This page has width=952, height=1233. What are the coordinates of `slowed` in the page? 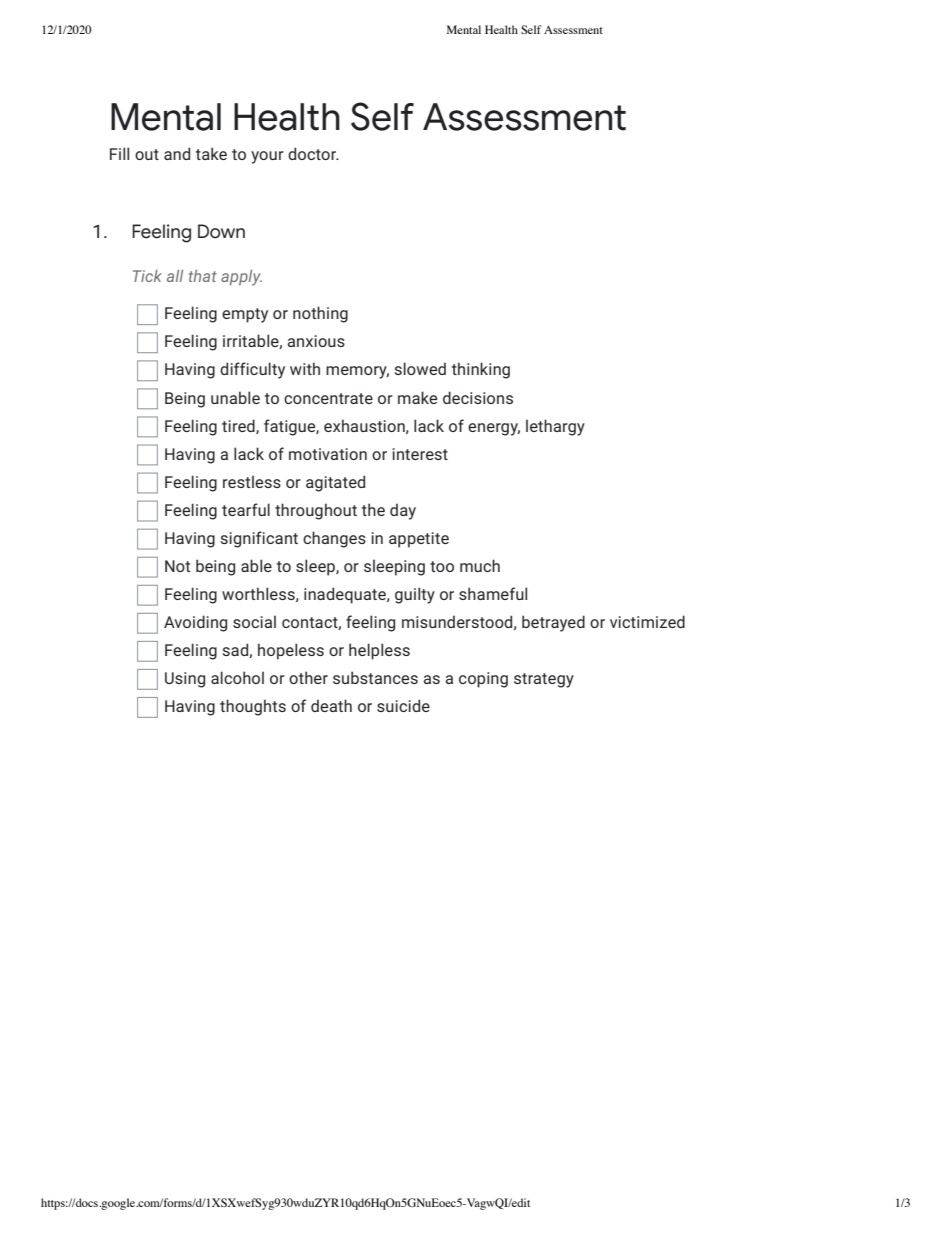 It's located at (420, 368).
